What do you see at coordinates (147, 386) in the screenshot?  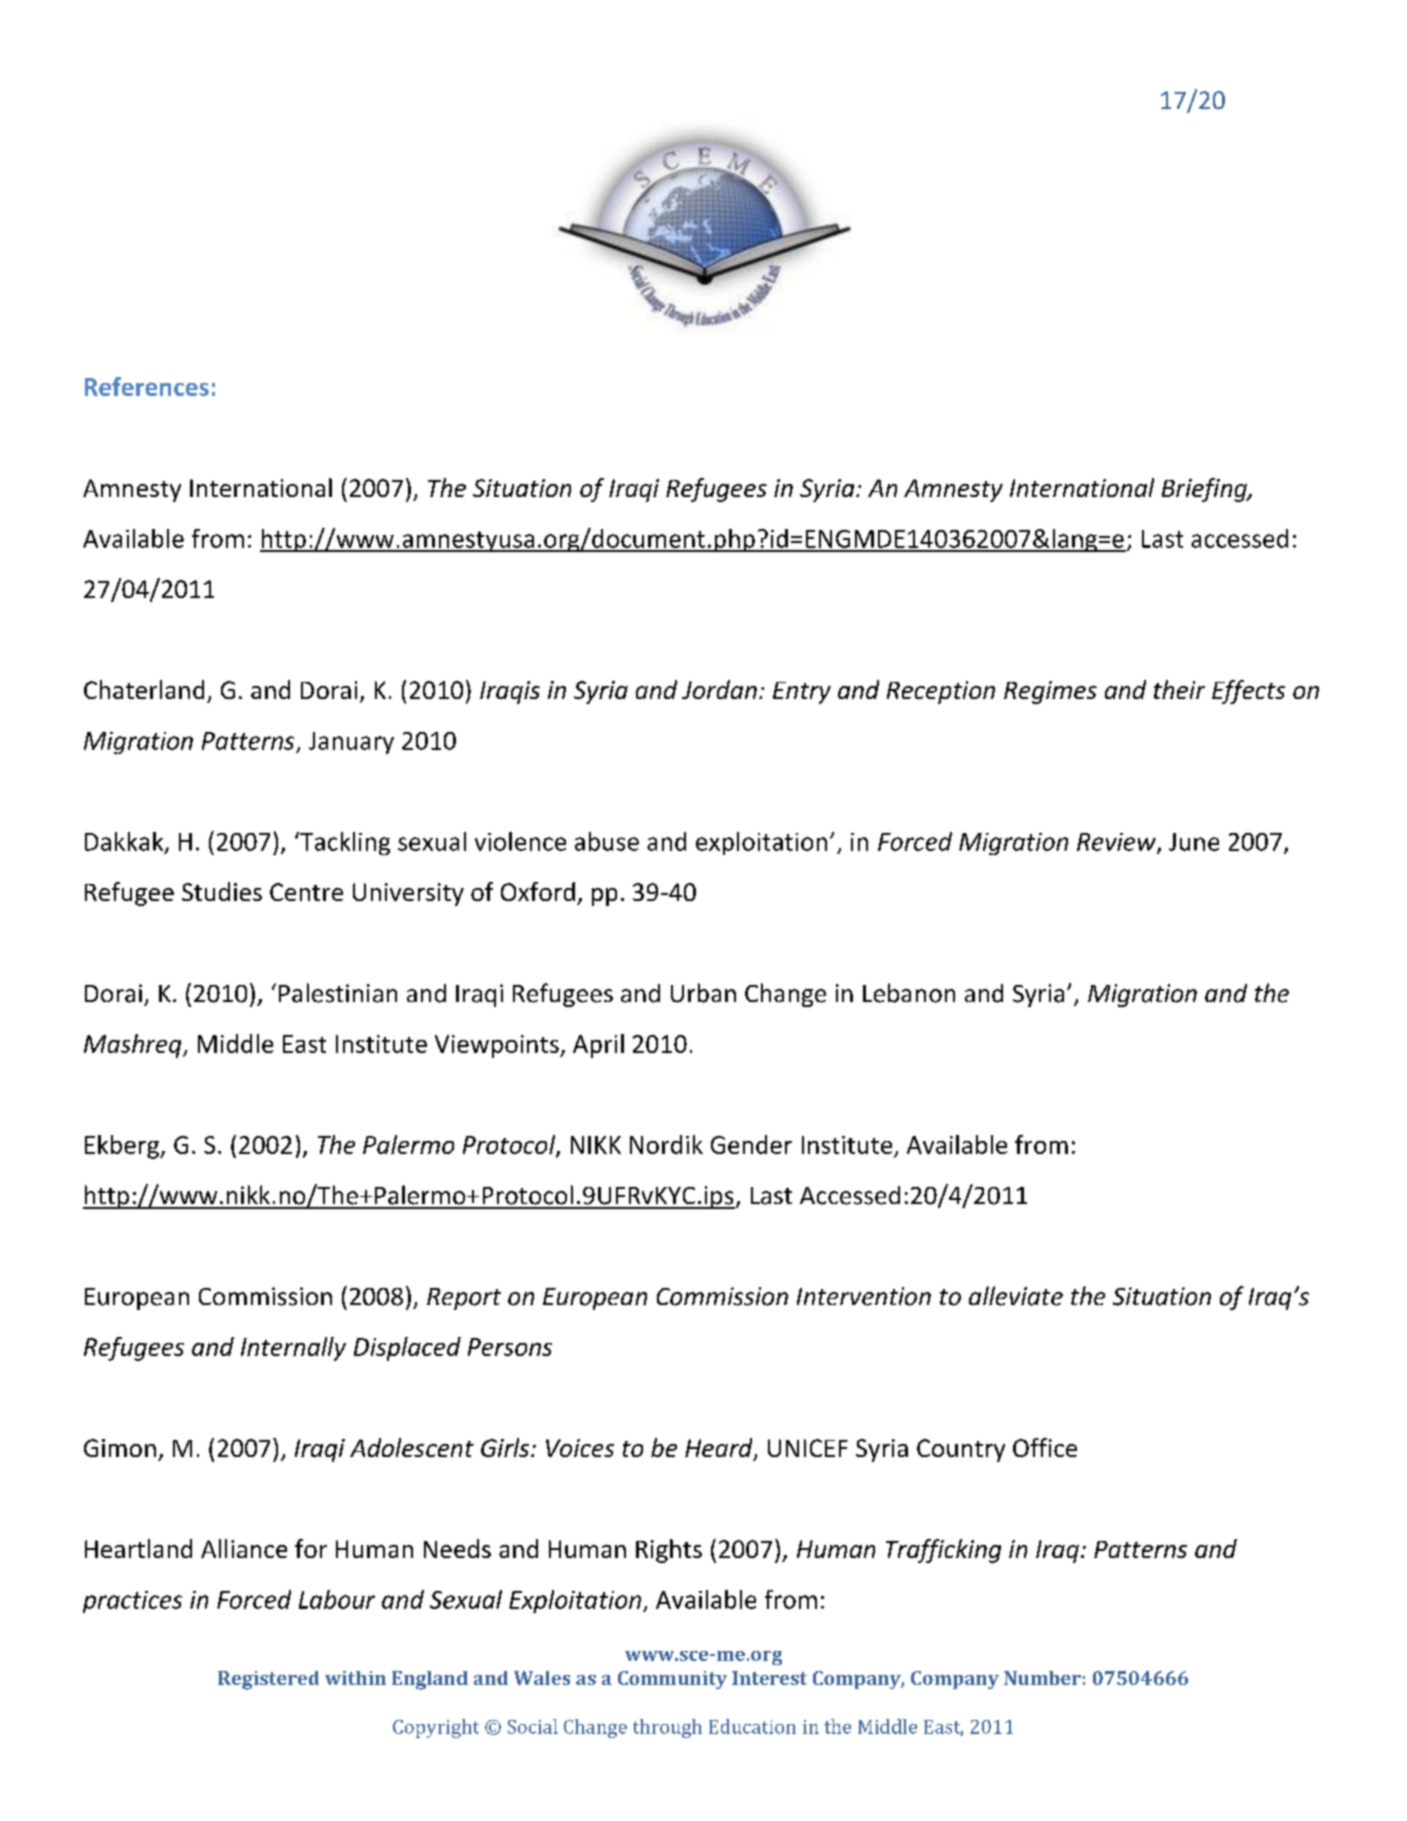 I see `References` at bounding box center [147, 386].
